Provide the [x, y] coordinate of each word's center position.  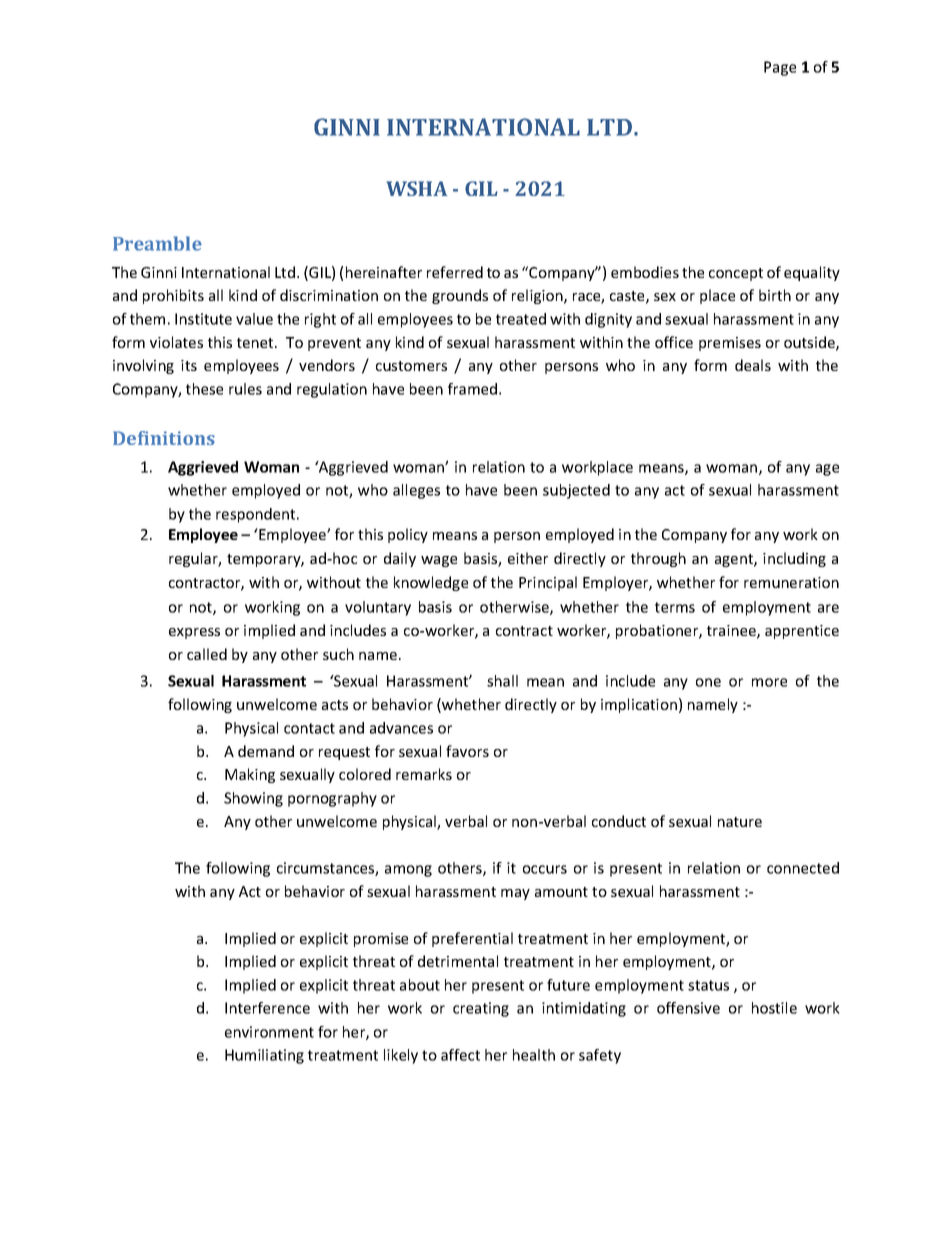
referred [455, 272]
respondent [257, 515]
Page [780, 68]
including [794, 559]
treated [521, 319]
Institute [203, 319]
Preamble [157, 243]
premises [730, 344]
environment [269, 1032]
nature [740, 822]
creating [481, 1009]
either [528, 558]
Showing [253, 799]
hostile [774, 1008]
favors [467, 751]
